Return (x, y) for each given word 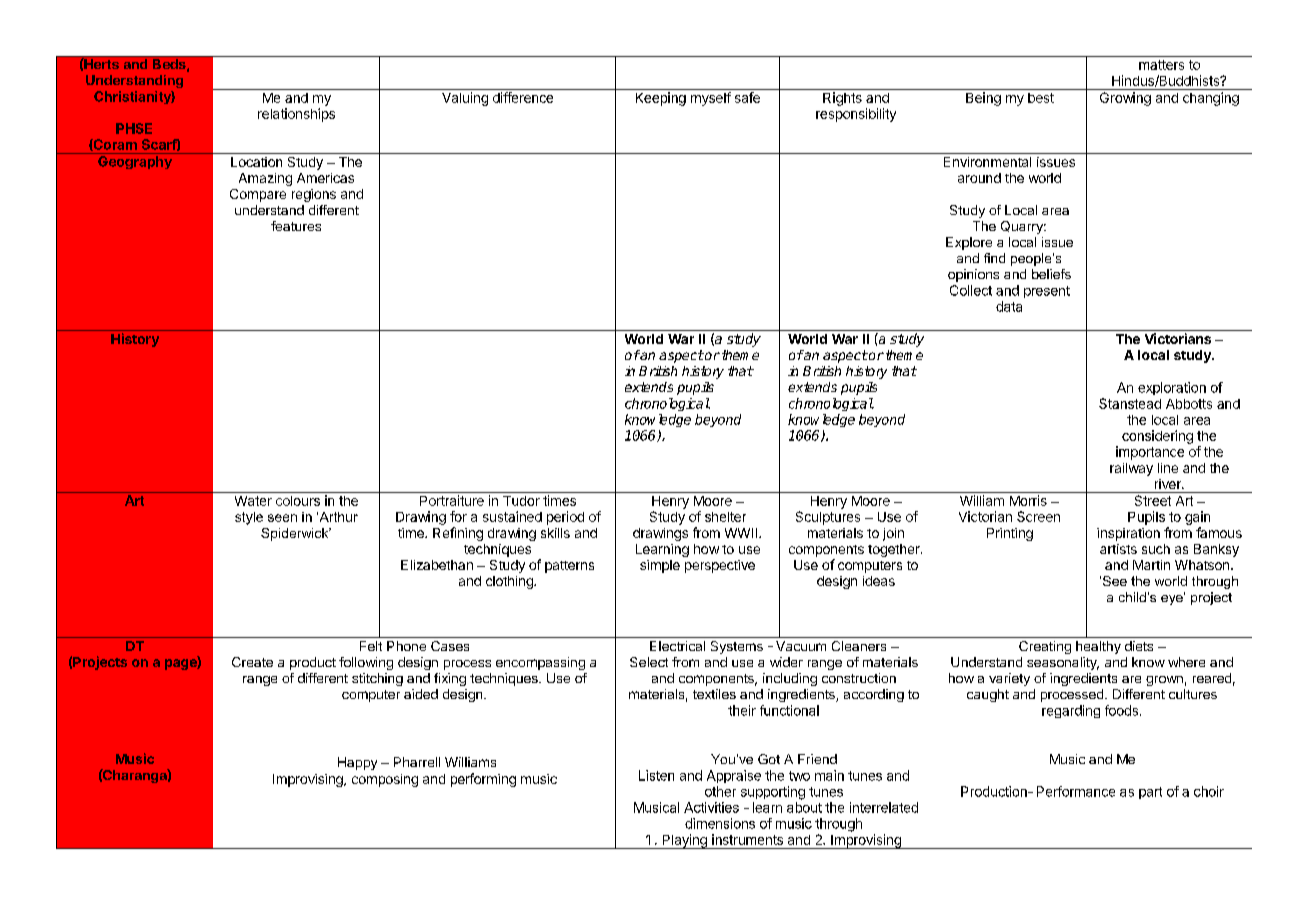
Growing (1125, 99)
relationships (296, 115)
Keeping (661, 99)
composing (385, 780)
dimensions (720, 823)
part (1150, 793)
